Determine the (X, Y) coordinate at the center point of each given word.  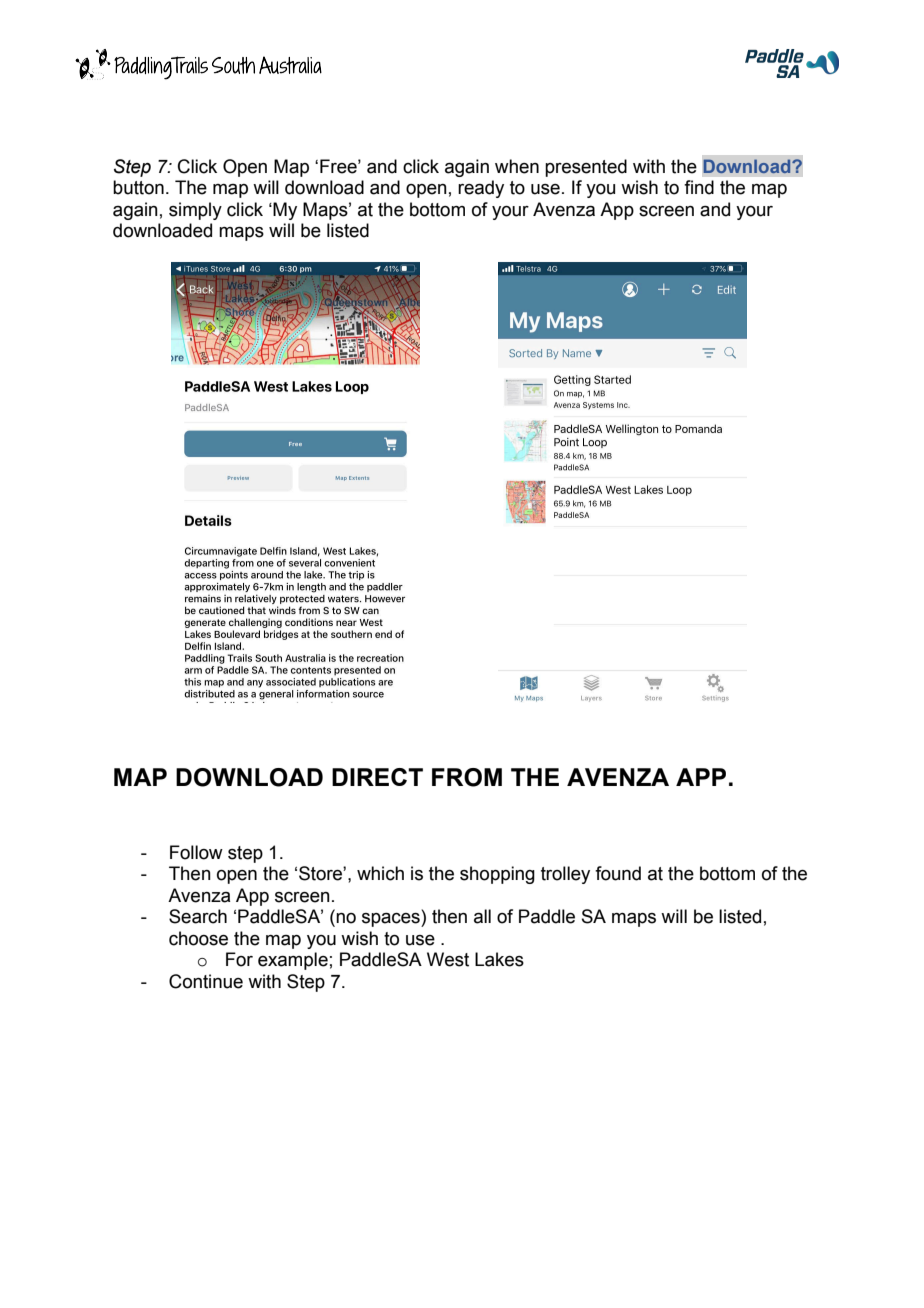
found (618, 873)
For (239, 959)
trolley (565, 875)
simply (195, 211)
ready (481, 189)
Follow (196, 852)
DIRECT (377, 777)
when (517, 166)
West (448, 959)
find (699, 187)
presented (586, 168)
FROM (467, 777)
